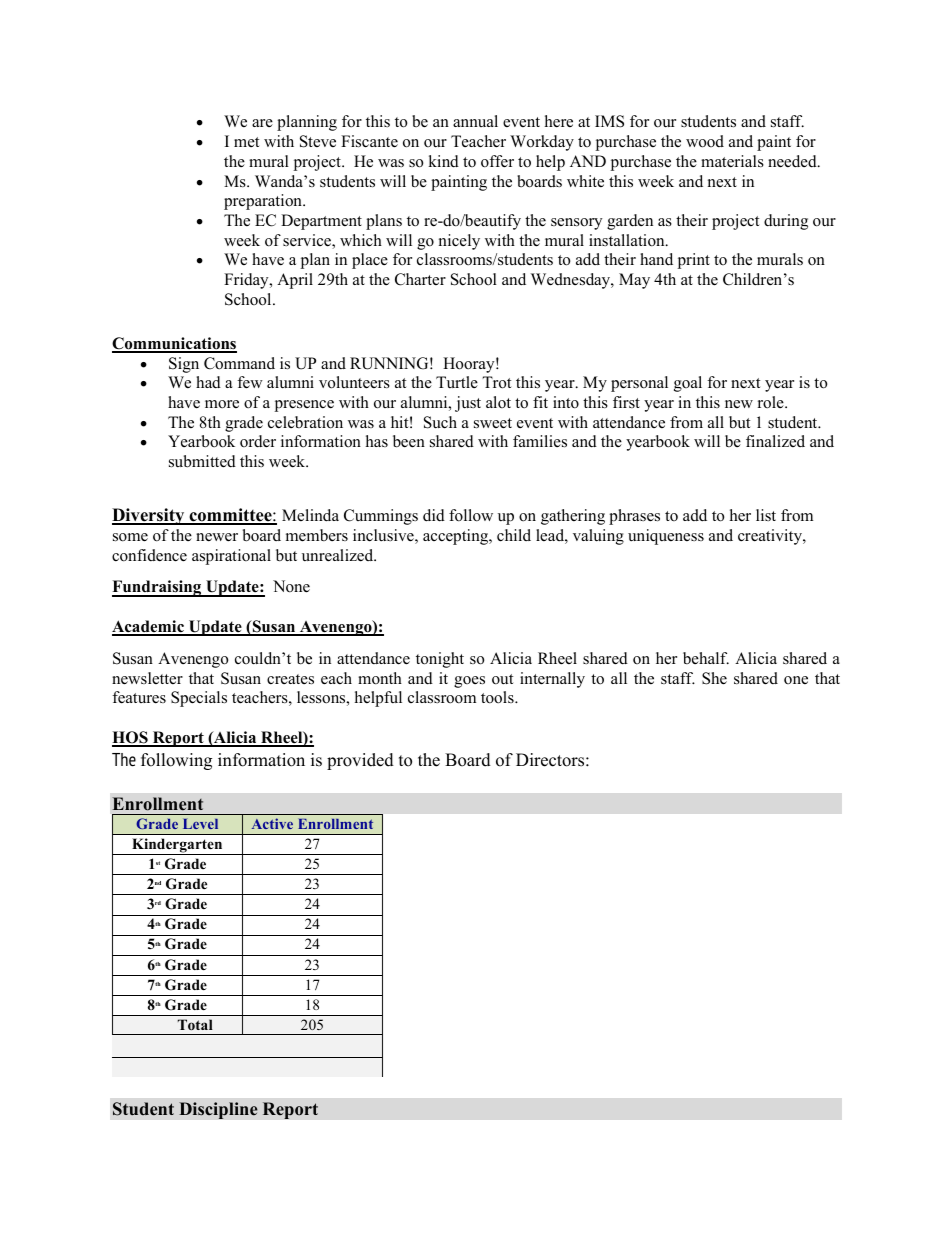  I want to click on Total, so click(195, 1024).
